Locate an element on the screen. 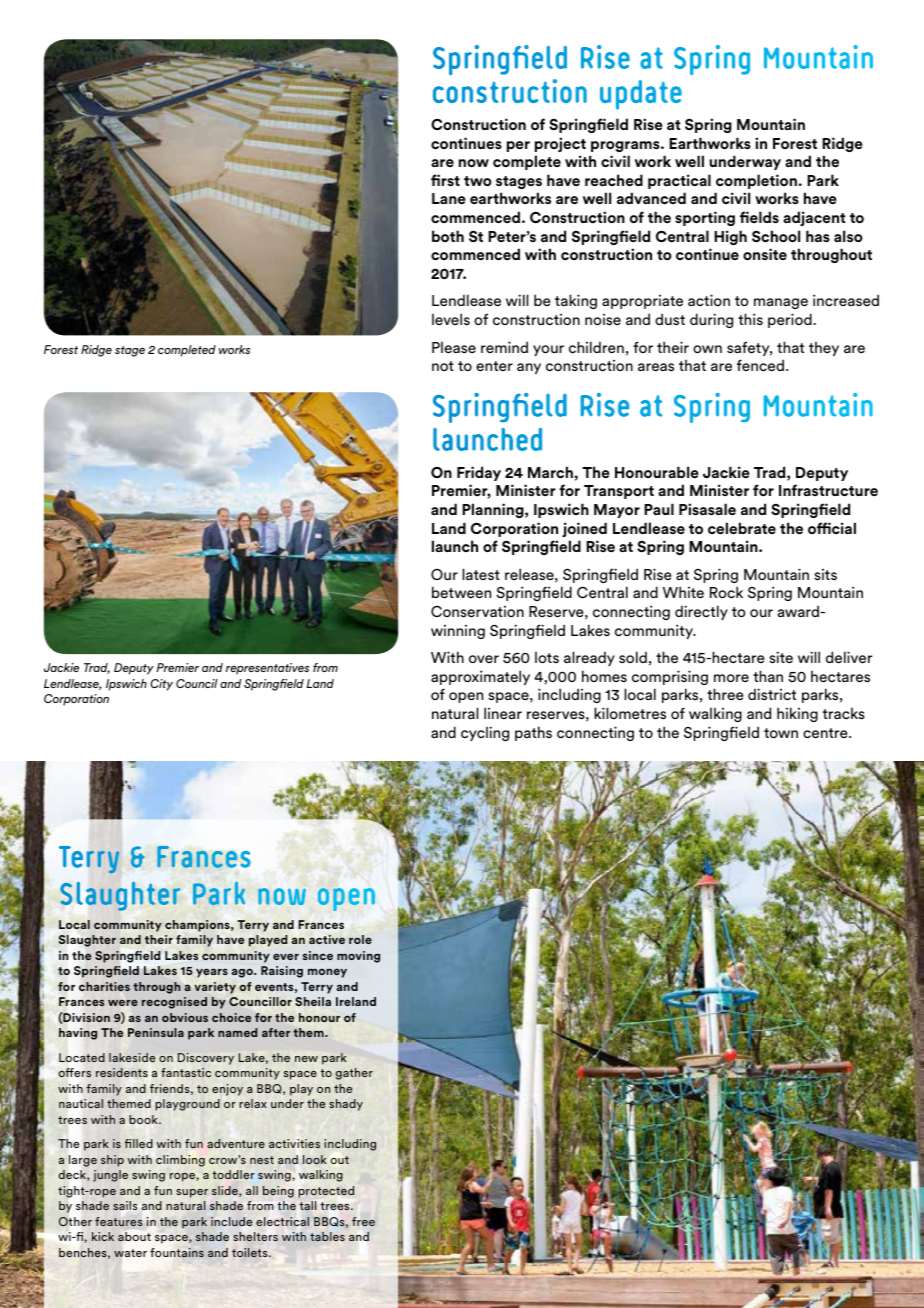 Image resolution: width=924 pixels, height=1308 pixels. completion is located at coordinates (756, 181).
